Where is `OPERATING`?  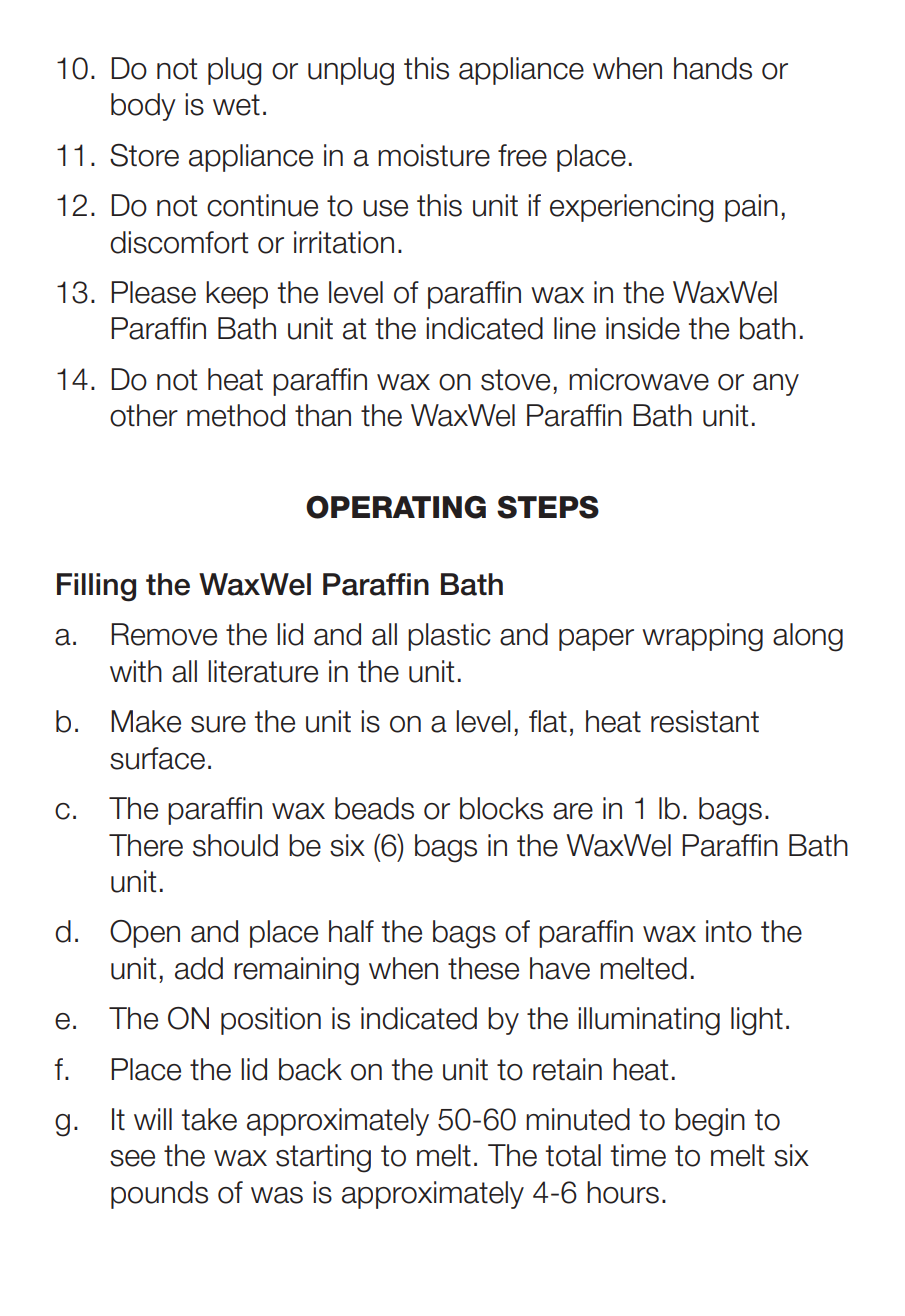 OPERATING is located at coordinates (396, 507).
